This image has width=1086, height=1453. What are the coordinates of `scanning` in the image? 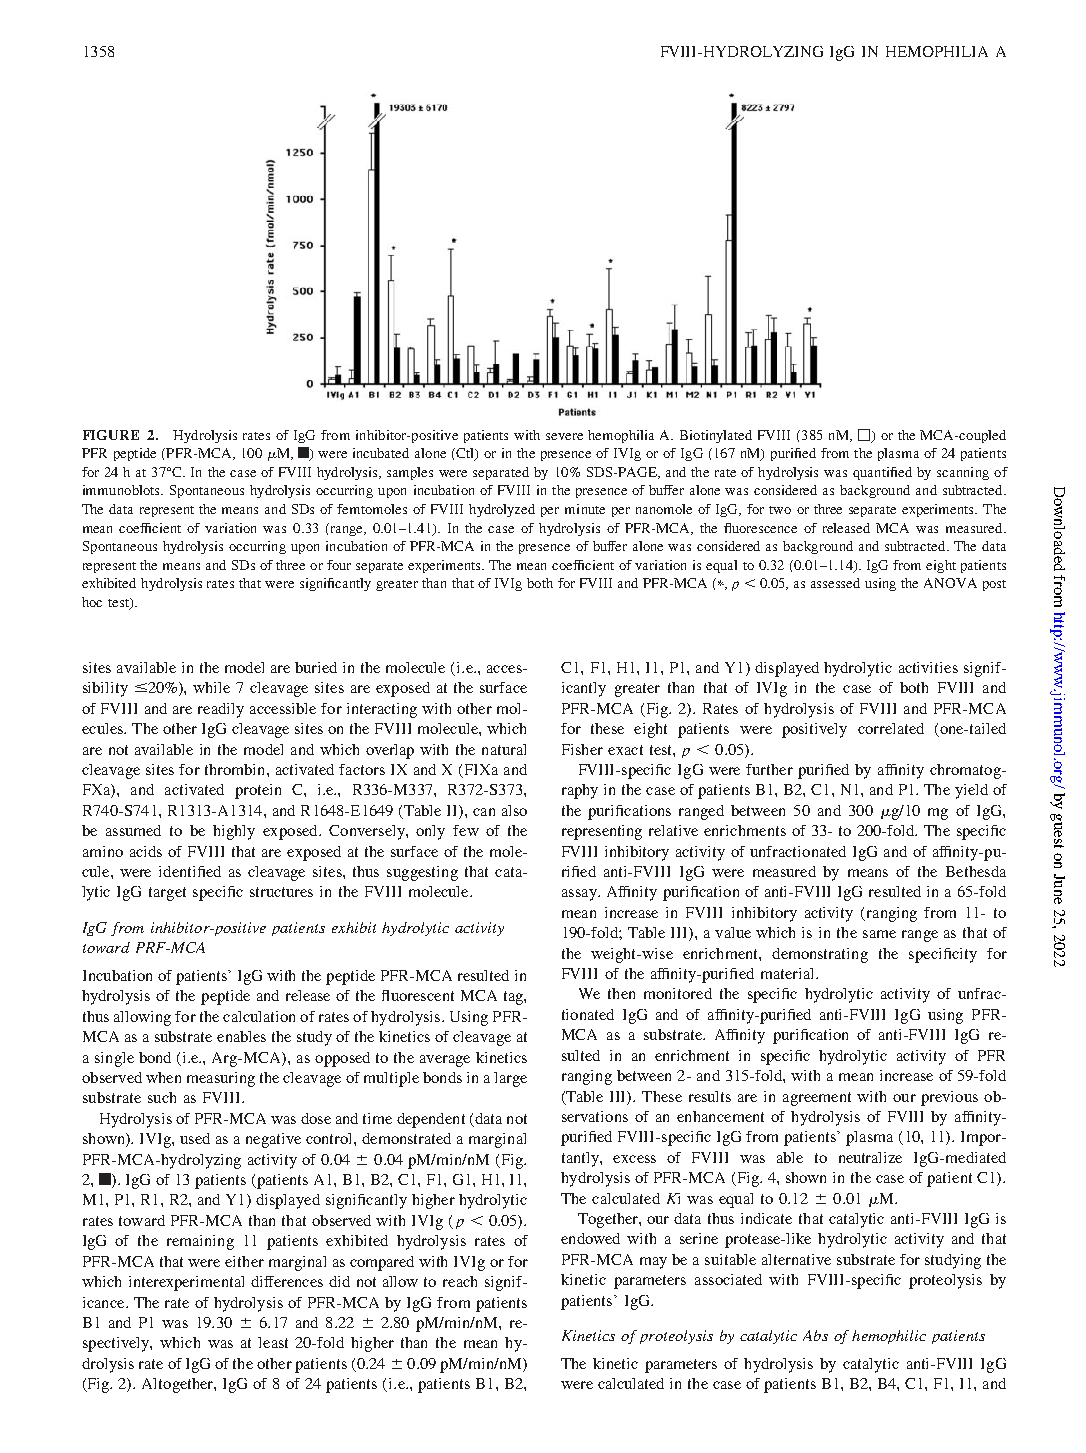 It's located at (963, 473).
